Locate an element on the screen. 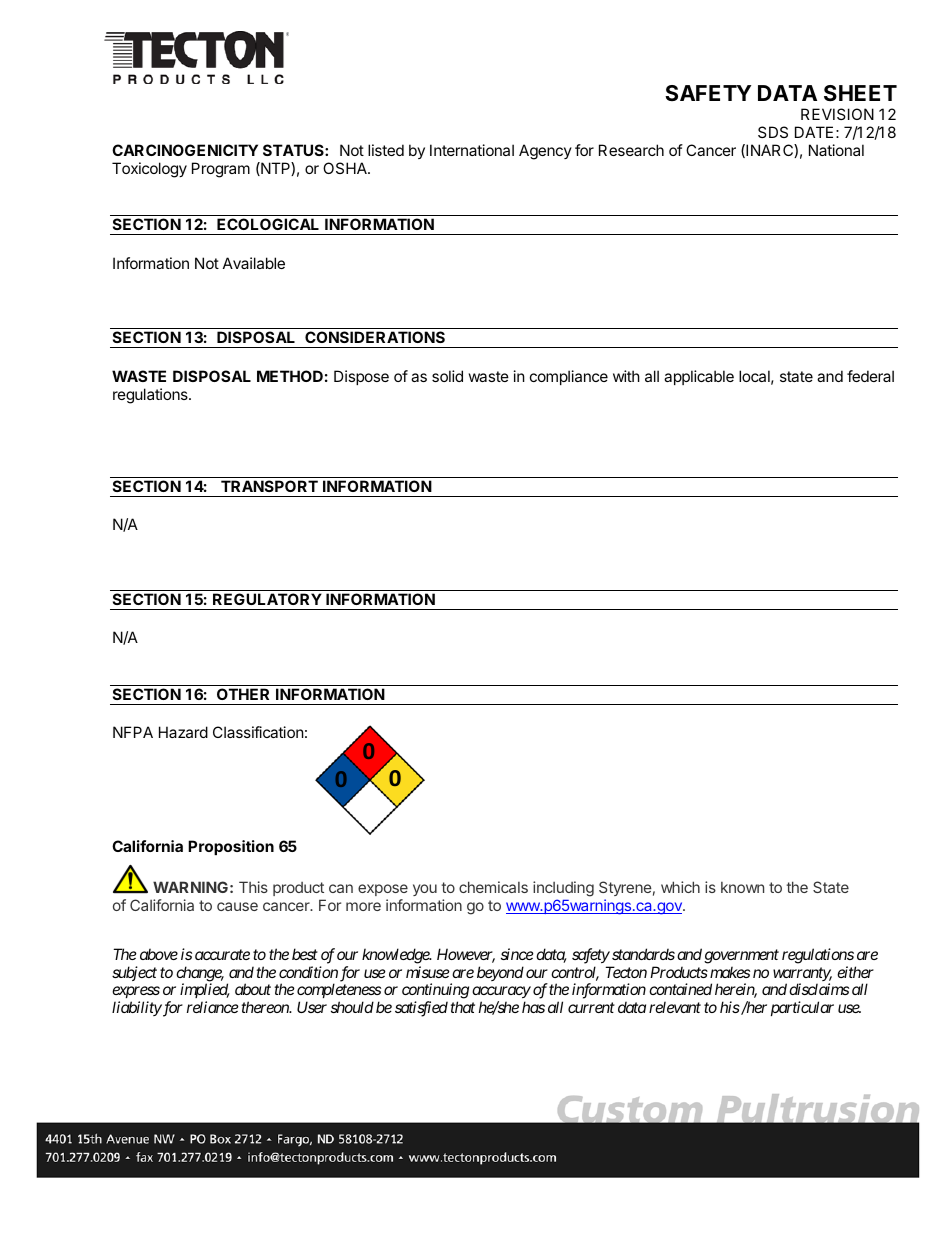 The width and height of the screenshot is (952, 1233). implied is located at coordinates (205, 992).
